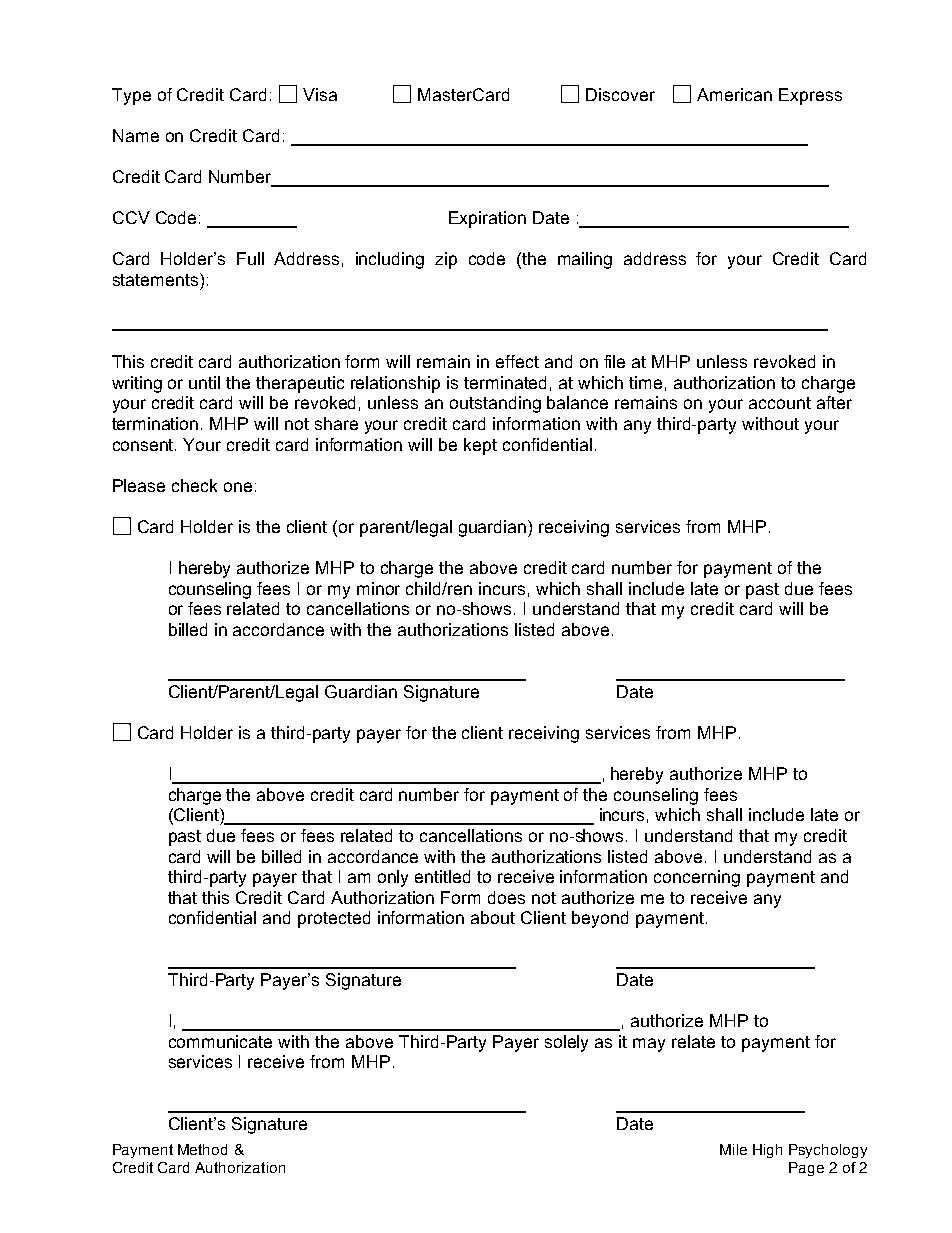  What do you see at coordinates (566, 1043) in the screenshot?
I see `solely` at bounding box center [566, 1043].
